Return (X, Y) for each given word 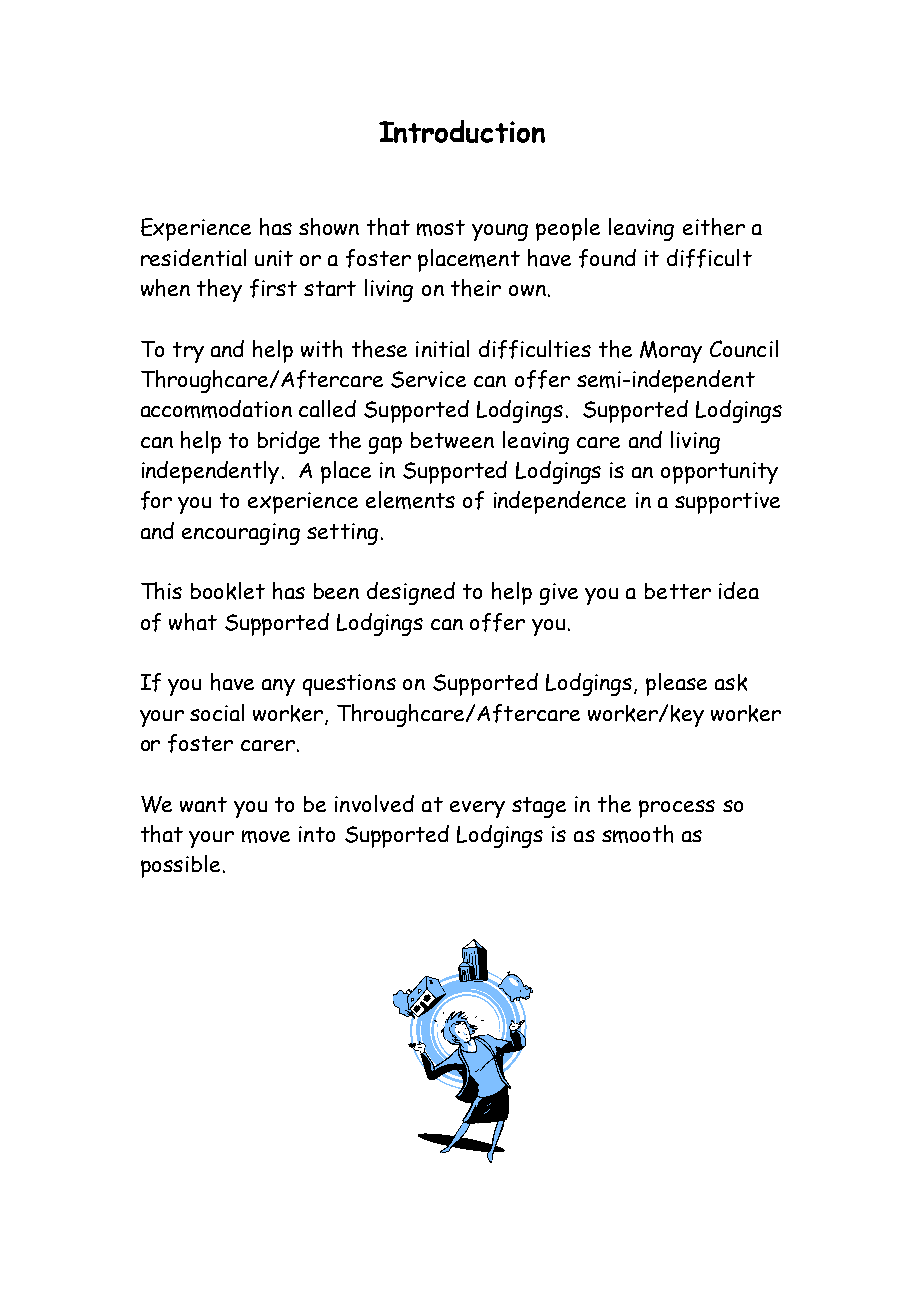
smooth (637, 834)
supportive (727, 503)
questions (349, 685)
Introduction (462, 131)
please (676, 684)
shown (329, 227)
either (714, 227)
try (188, 352)
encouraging (241, 534)
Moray (671, 352)
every (477, 809)
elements (410, 500)
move (266, 836)
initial (442, 348)
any (278, 687)
